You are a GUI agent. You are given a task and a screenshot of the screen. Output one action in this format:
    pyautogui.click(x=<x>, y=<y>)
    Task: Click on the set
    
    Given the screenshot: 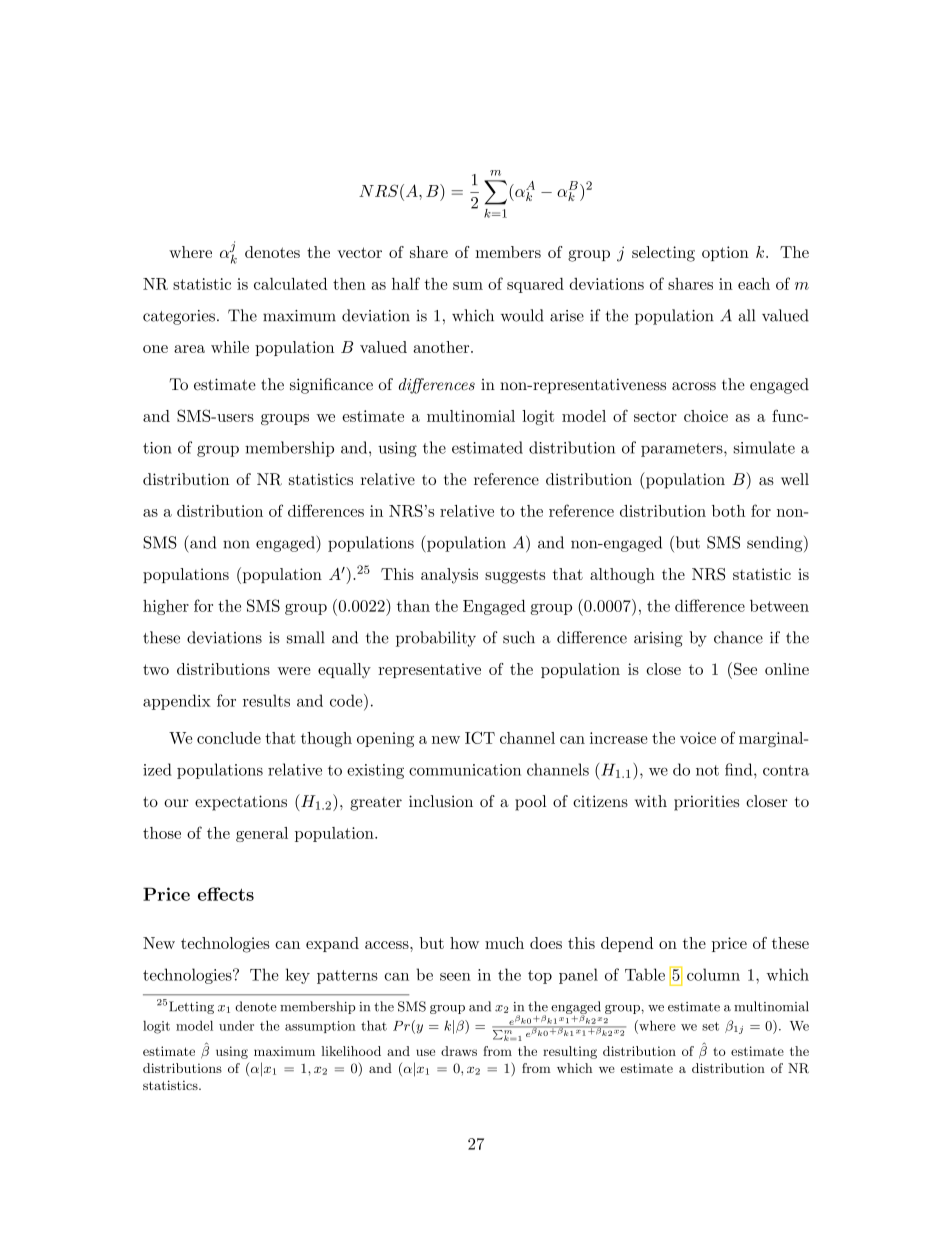 What is the action you would take?
    pyautogui.click(x=710, y=1026)
